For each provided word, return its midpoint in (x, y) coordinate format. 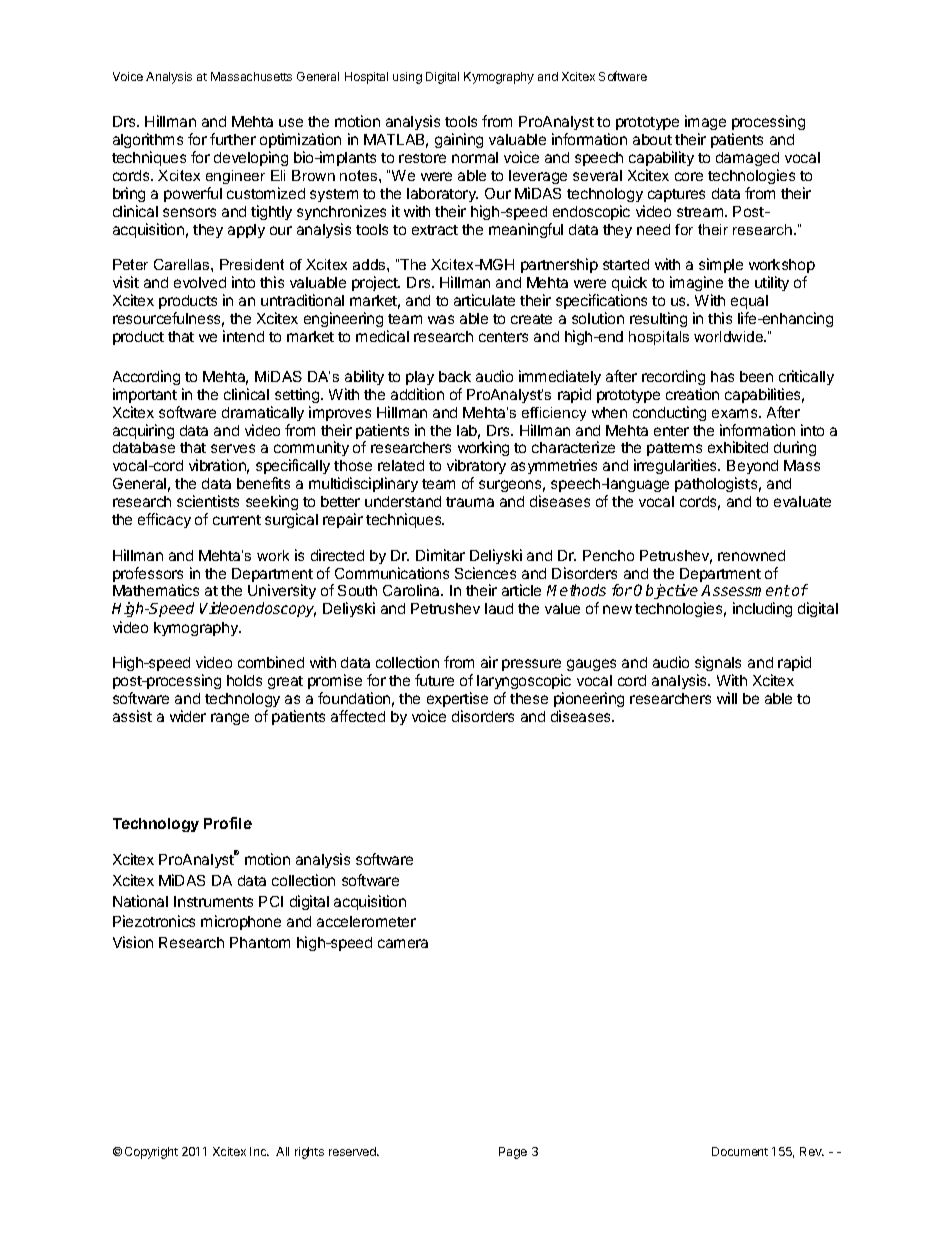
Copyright (151, 1153)
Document (740, 1151)
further (233, 139)
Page (513, 1153)
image (705, 124)
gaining (459, 140)
